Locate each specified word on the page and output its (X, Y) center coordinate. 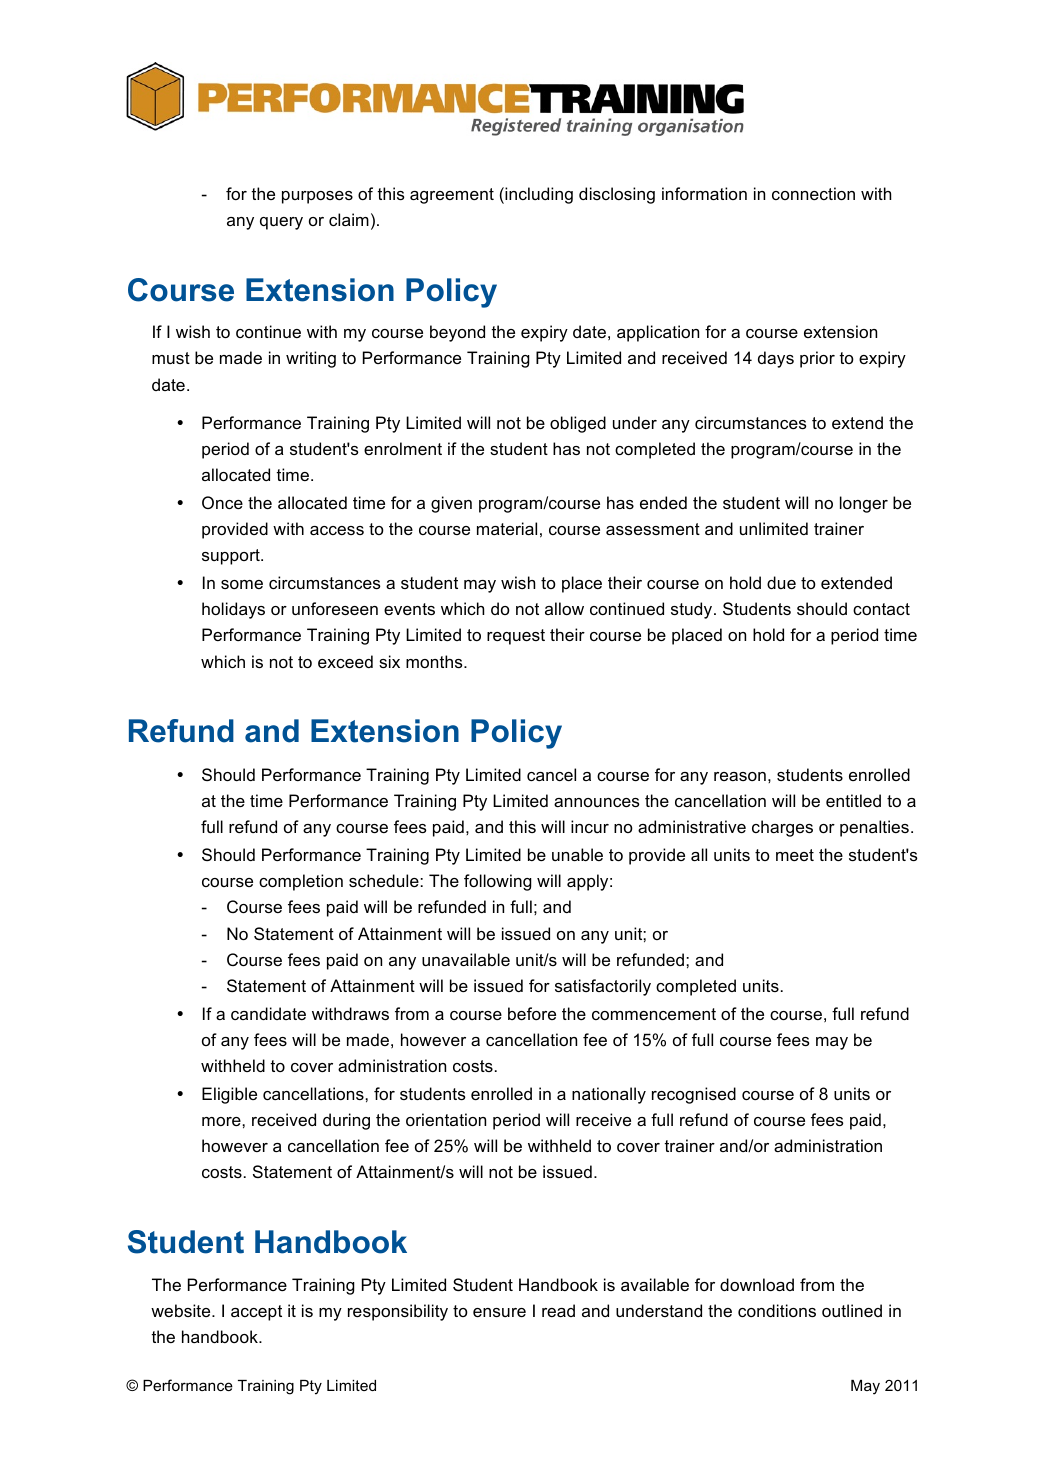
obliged (578, 424)
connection (813, 193)
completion (301, 882)
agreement (452, 196)
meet (795, 855)
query (281, 223)
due (781, 582)
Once (222, 502)
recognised (694, 1095)
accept (256, 1313)
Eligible (229, 1095)
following (498, 882)
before (532, 1013)
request (516, 637)
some (242, 584)
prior (817, 359)
